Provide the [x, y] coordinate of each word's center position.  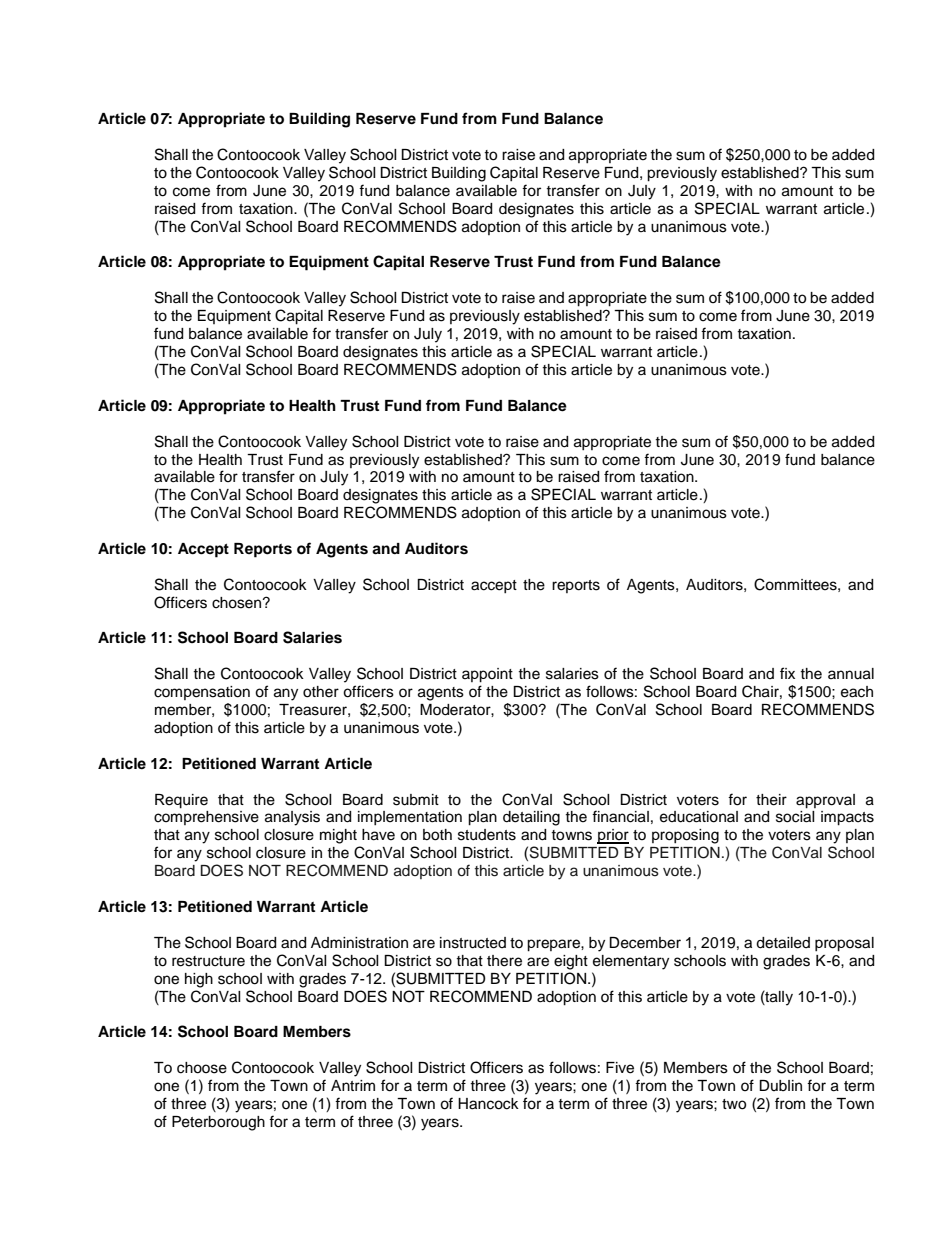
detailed [783, 943]
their [771, 800]
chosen [238, 603]
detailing [531, 818]
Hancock [488, 1104]
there [504, 961]
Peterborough [218, 1123]
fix [787, 673]
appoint [487, 675]
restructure [208, 961]
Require [181, 801]
